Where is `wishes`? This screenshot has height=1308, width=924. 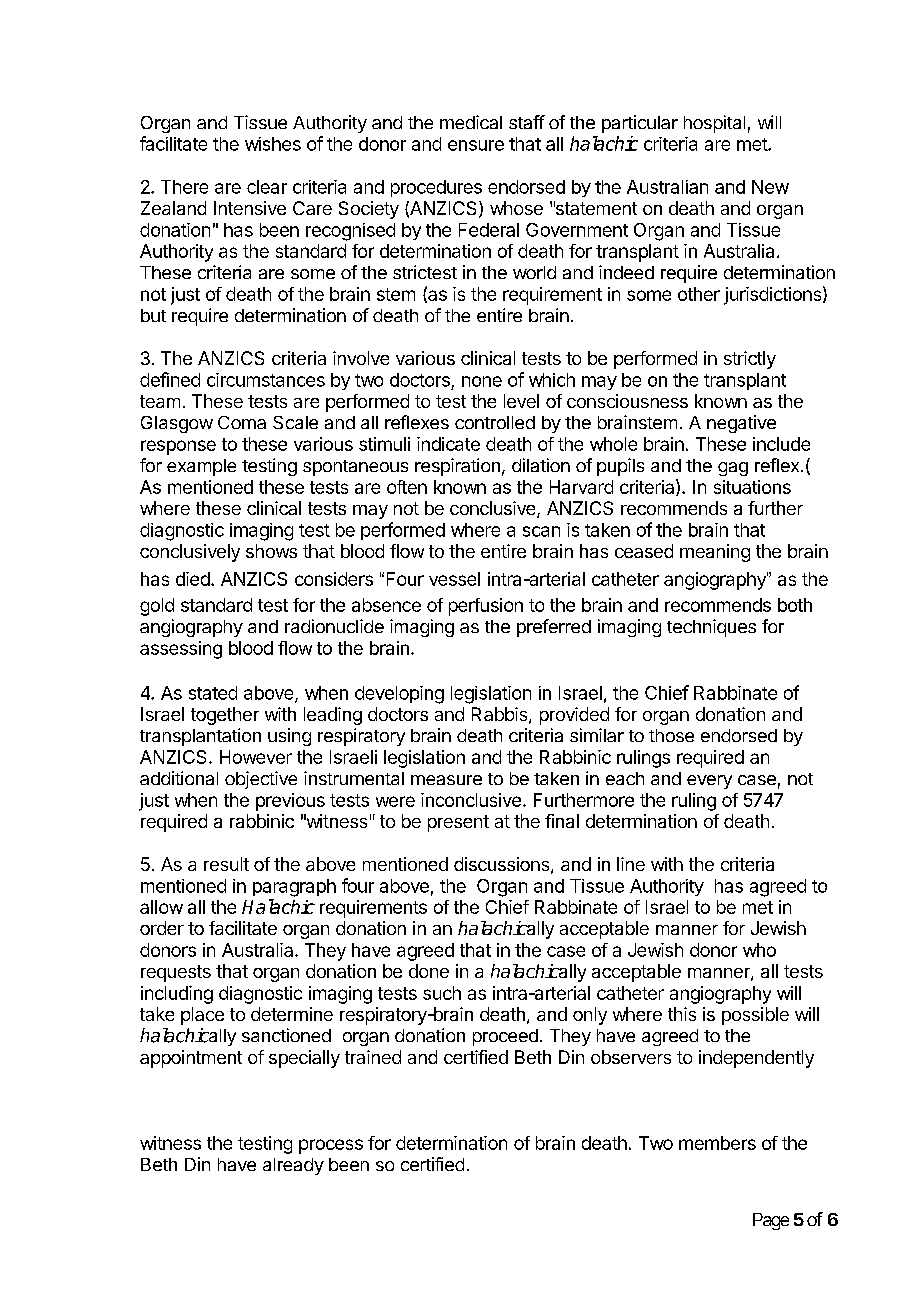
wishes is located at coordinates (273, 144).
